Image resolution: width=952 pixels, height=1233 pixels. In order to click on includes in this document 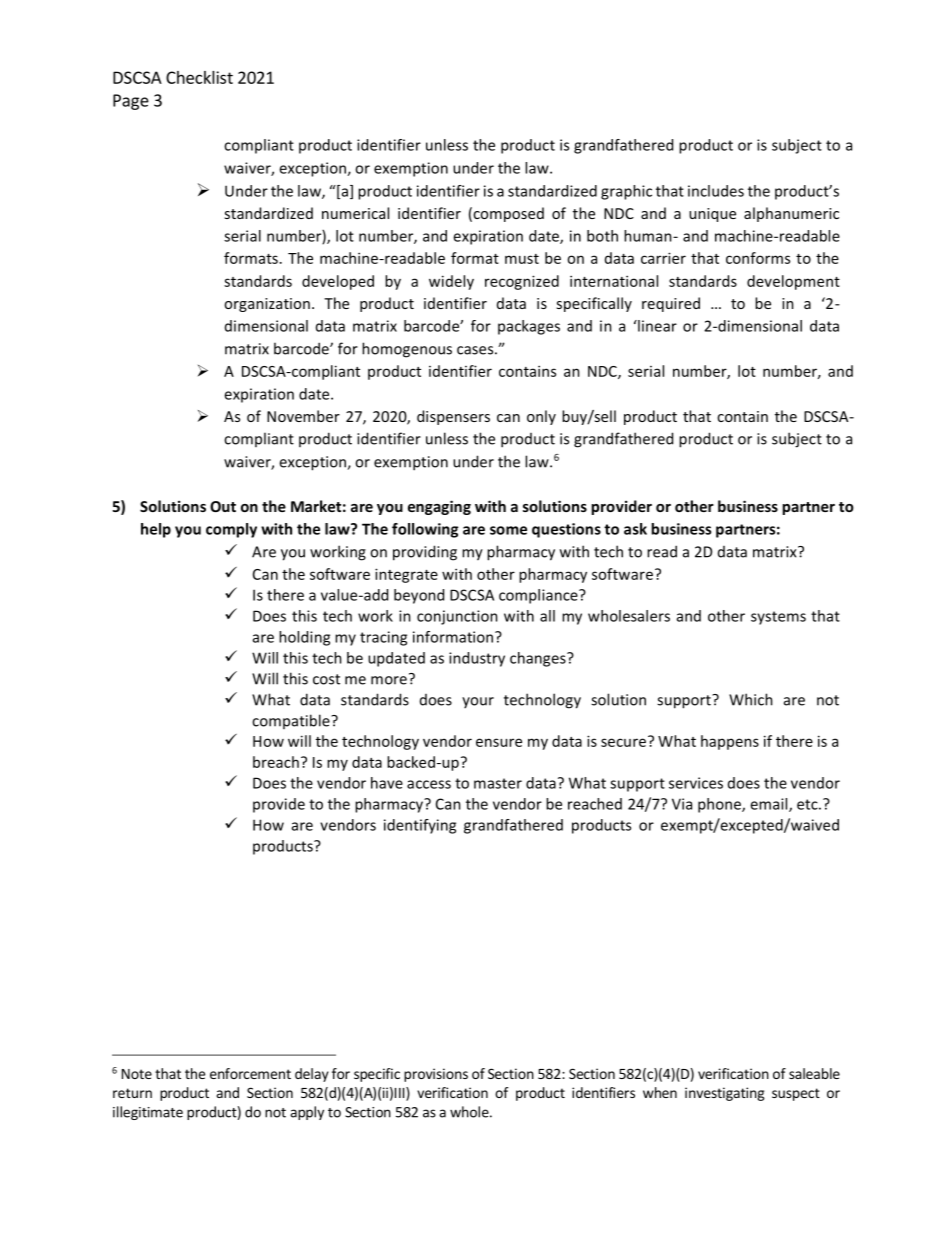, I will do `click(716, 191)`.
